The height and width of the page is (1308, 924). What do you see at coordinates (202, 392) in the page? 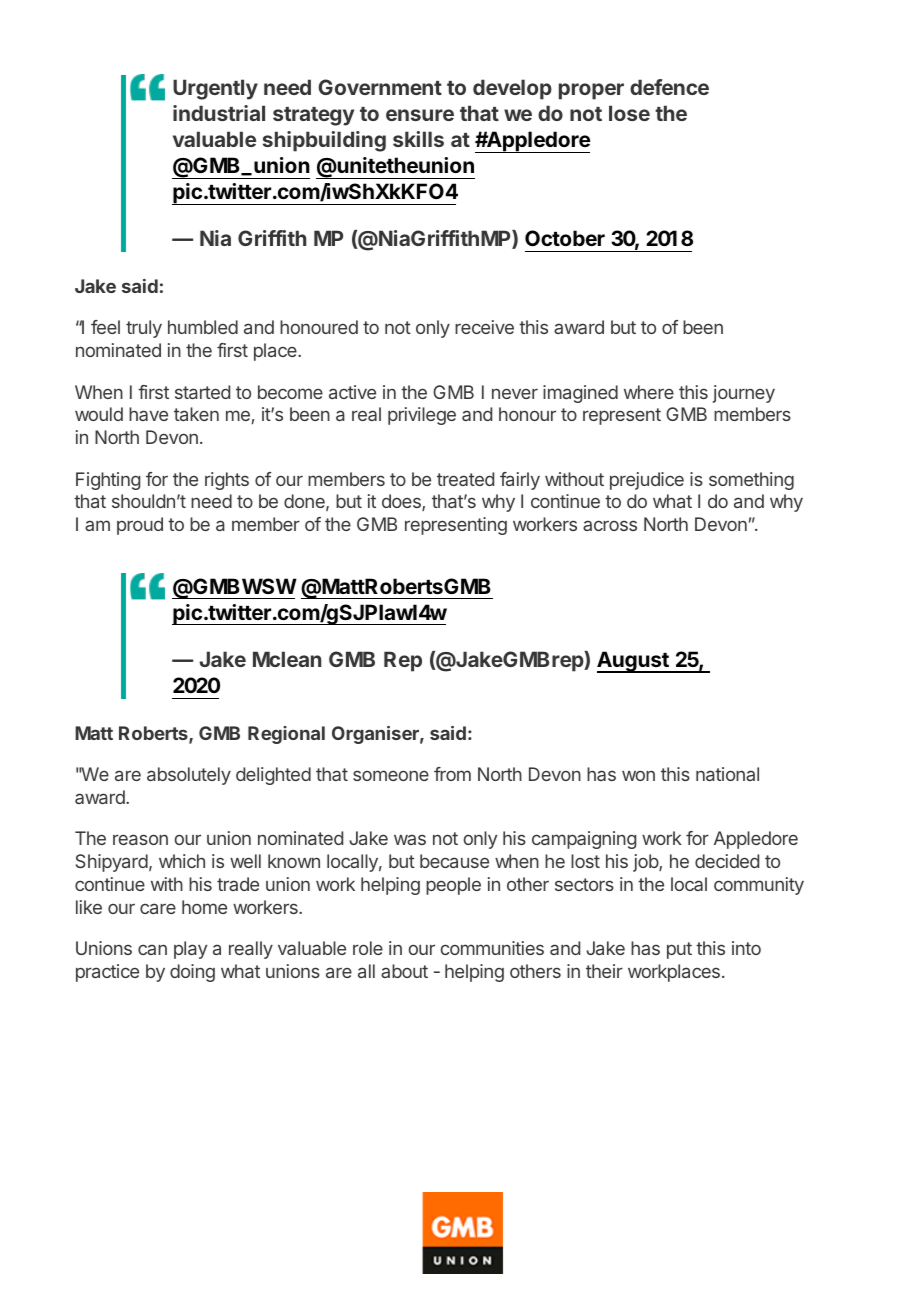
I see `started` at bounding box center [202, 392].
